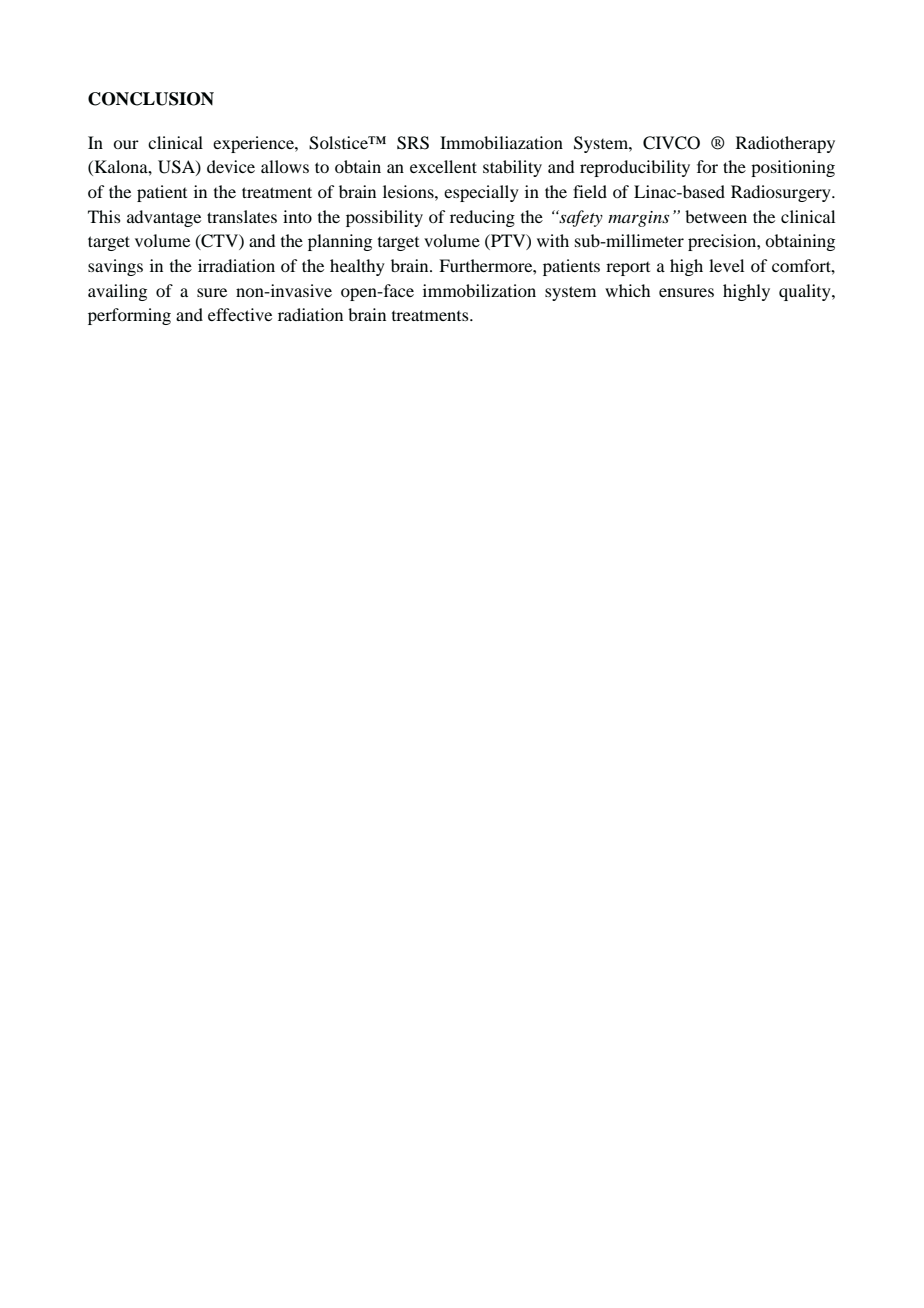  Describe the element at coordinates (151, 99) in the screenshot. I see `CONCLUSION` at that location.
